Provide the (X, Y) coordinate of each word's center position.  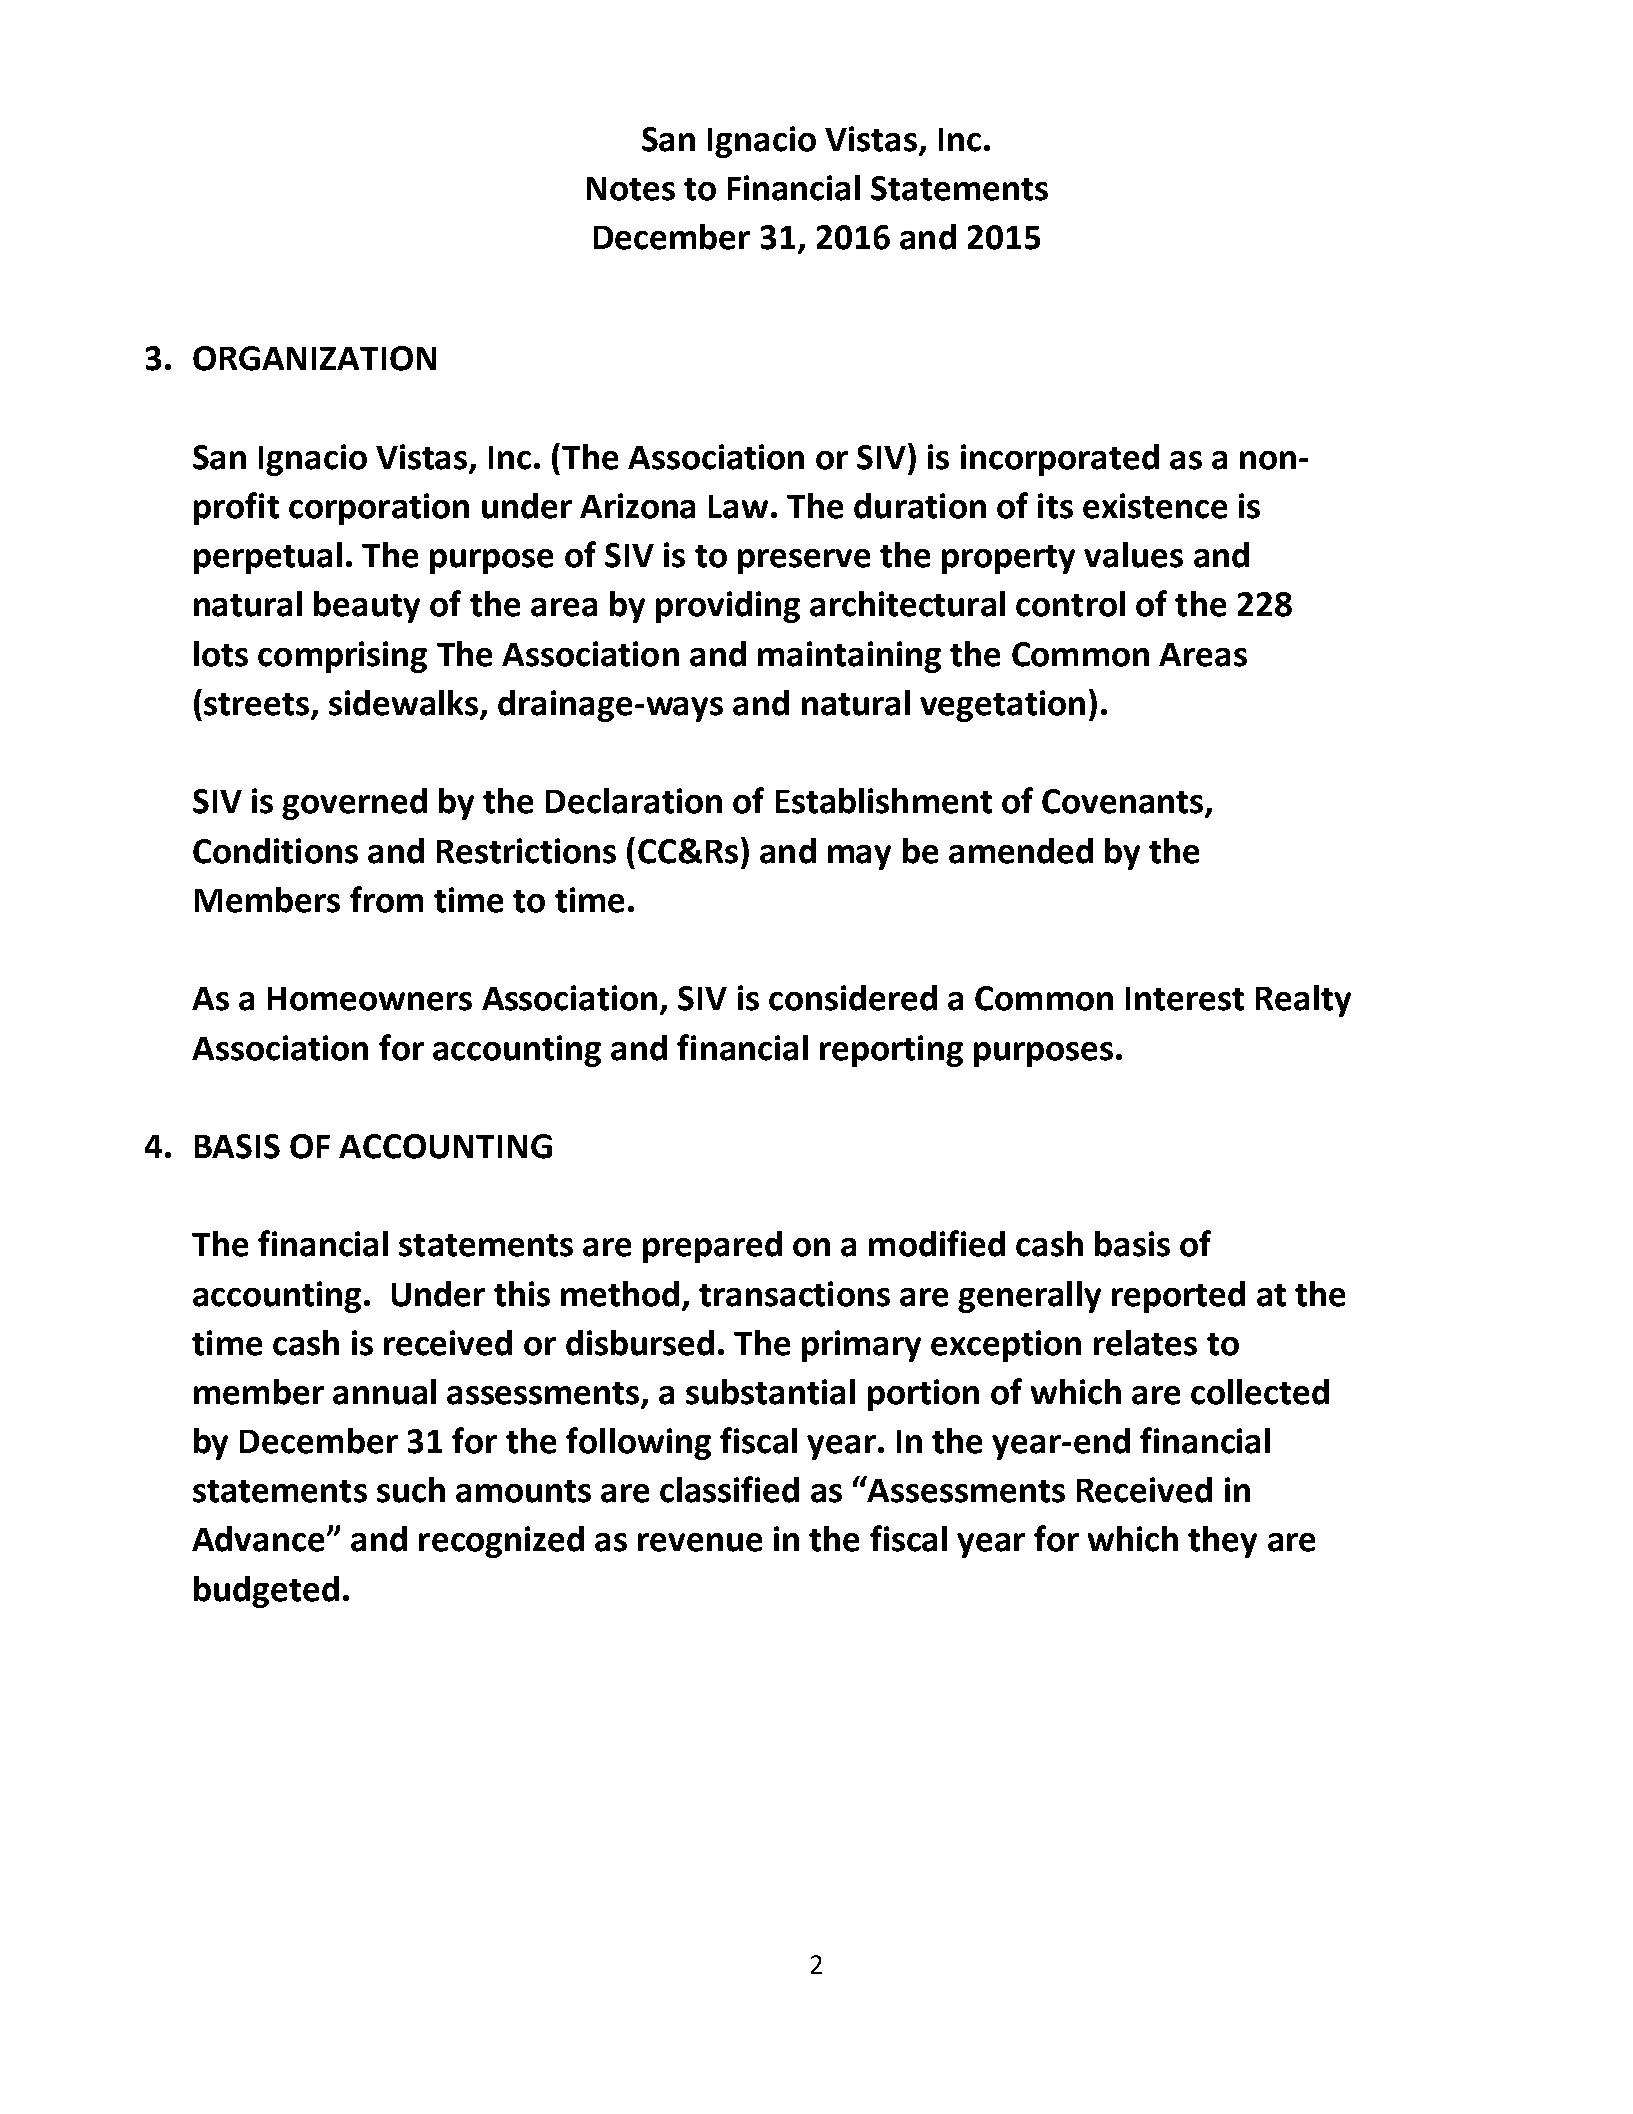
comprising (342, 657)
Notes (631, 189)
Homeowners (370, 999)
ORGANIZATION (314, 358)
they (1222, 1542)
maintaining (849, 657)
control (1070, 604)
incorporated (1060, 460)
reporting (891, 1051)
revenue (700, 1542)
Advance (258, 1539)
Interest (1185, 999)
